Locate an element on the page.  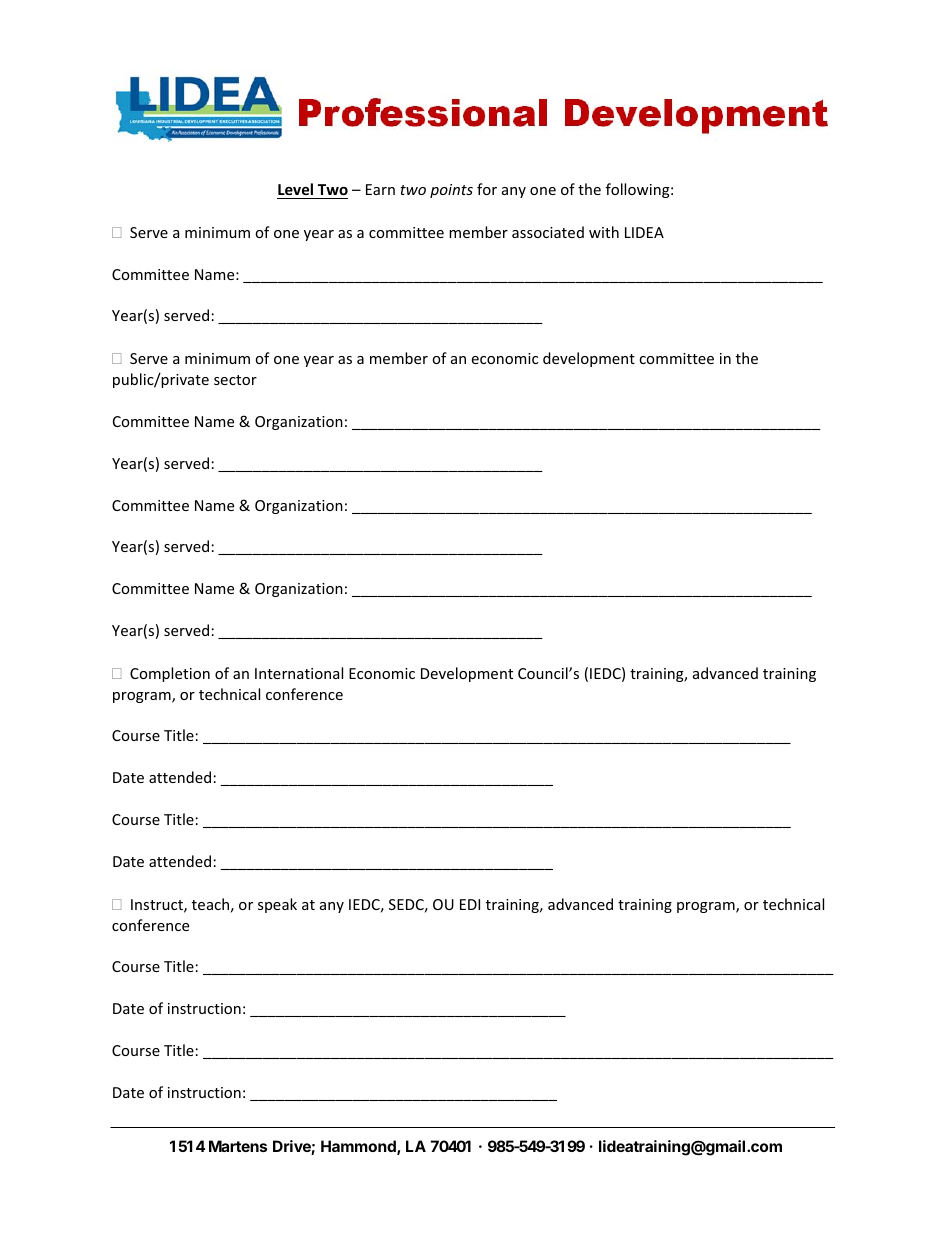
sector is located at coordinates (235, 380).
